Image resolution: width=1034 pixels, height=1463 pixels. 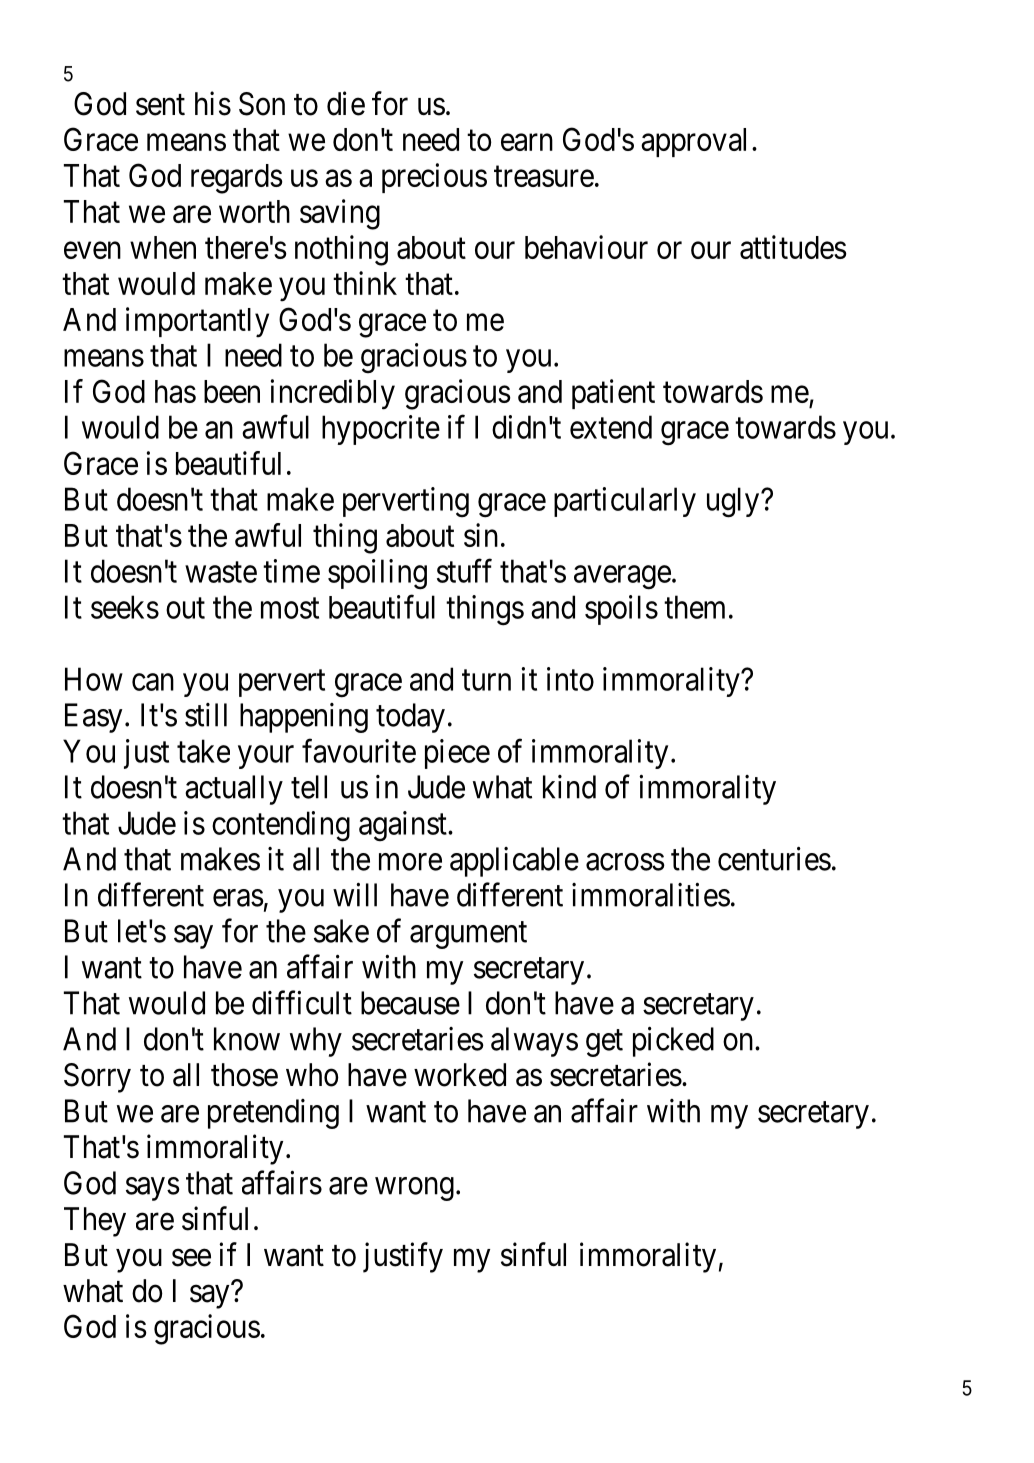 I want to click on wrong, so click(x=414, y=1189).
